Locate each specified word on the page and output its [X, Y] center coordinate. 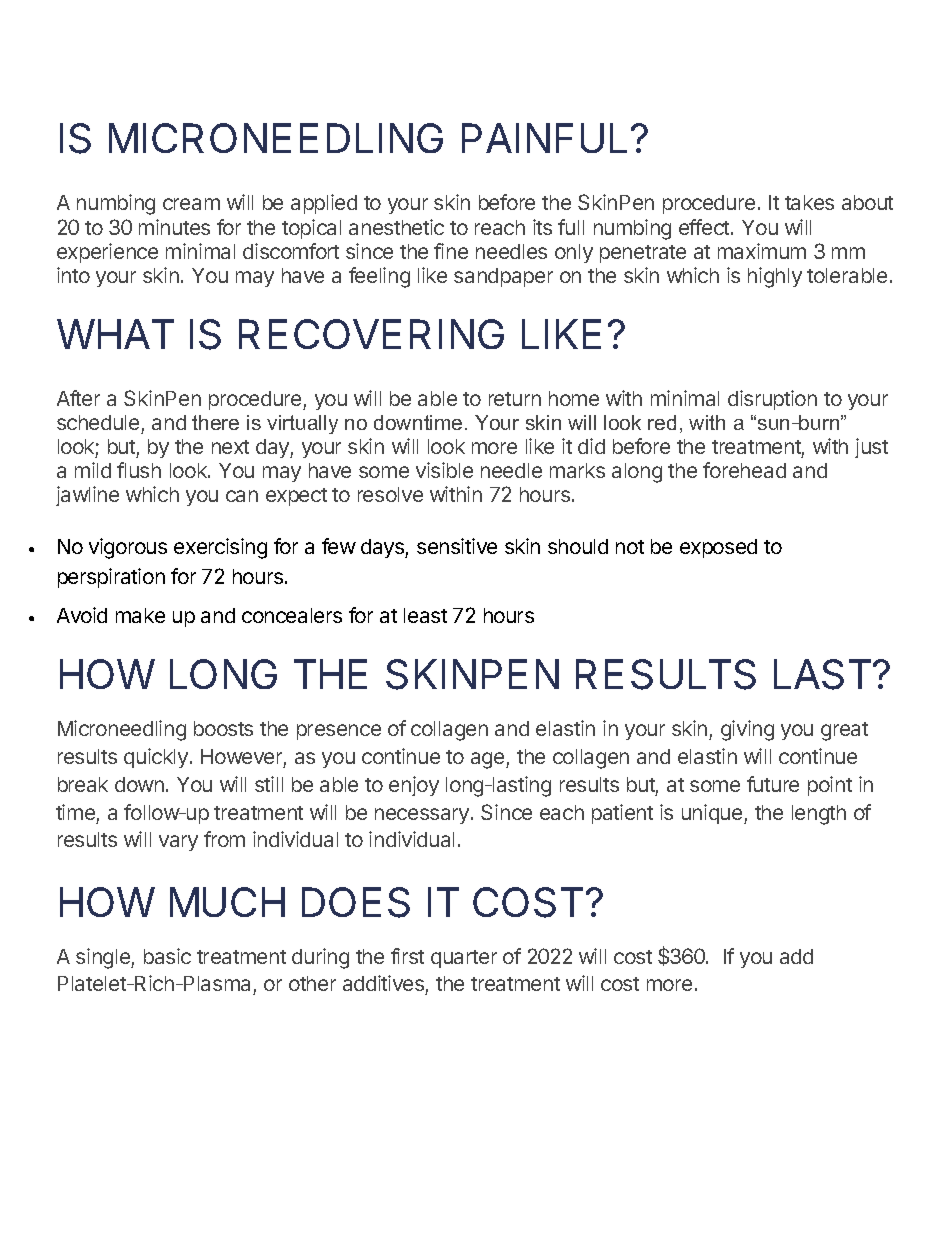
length [819, 815]
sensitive [457, 546]
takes [809, 202]
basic [167, 956]
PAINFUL [544, 138]
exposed [718, 548]
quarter [464, 959]
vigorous [128, 548]
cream [191, 204]
